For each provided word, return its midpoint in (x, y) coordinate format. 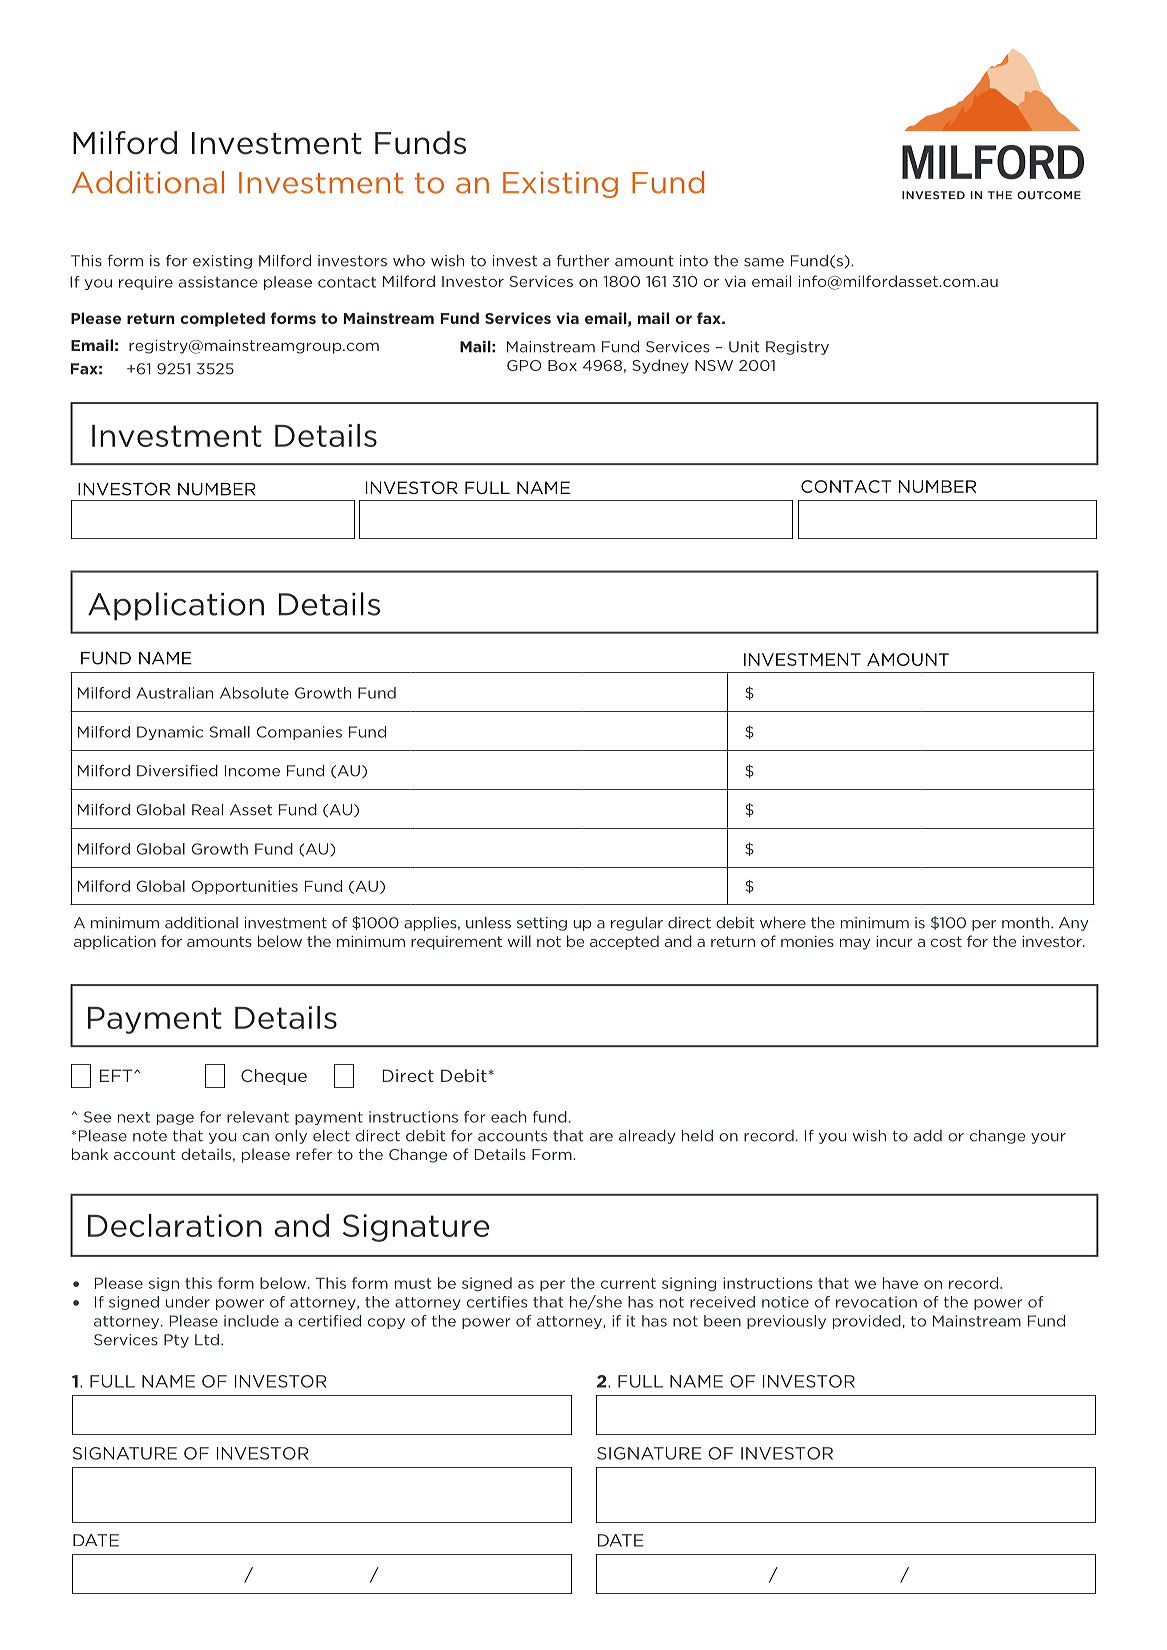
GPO (524, 365)
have (900, 1283)
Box (562, 365)
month (1027, 923)
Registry (797, 348)
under (188, 1302)
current (628, 1283)
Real (207, 810)
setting (542, 924)
